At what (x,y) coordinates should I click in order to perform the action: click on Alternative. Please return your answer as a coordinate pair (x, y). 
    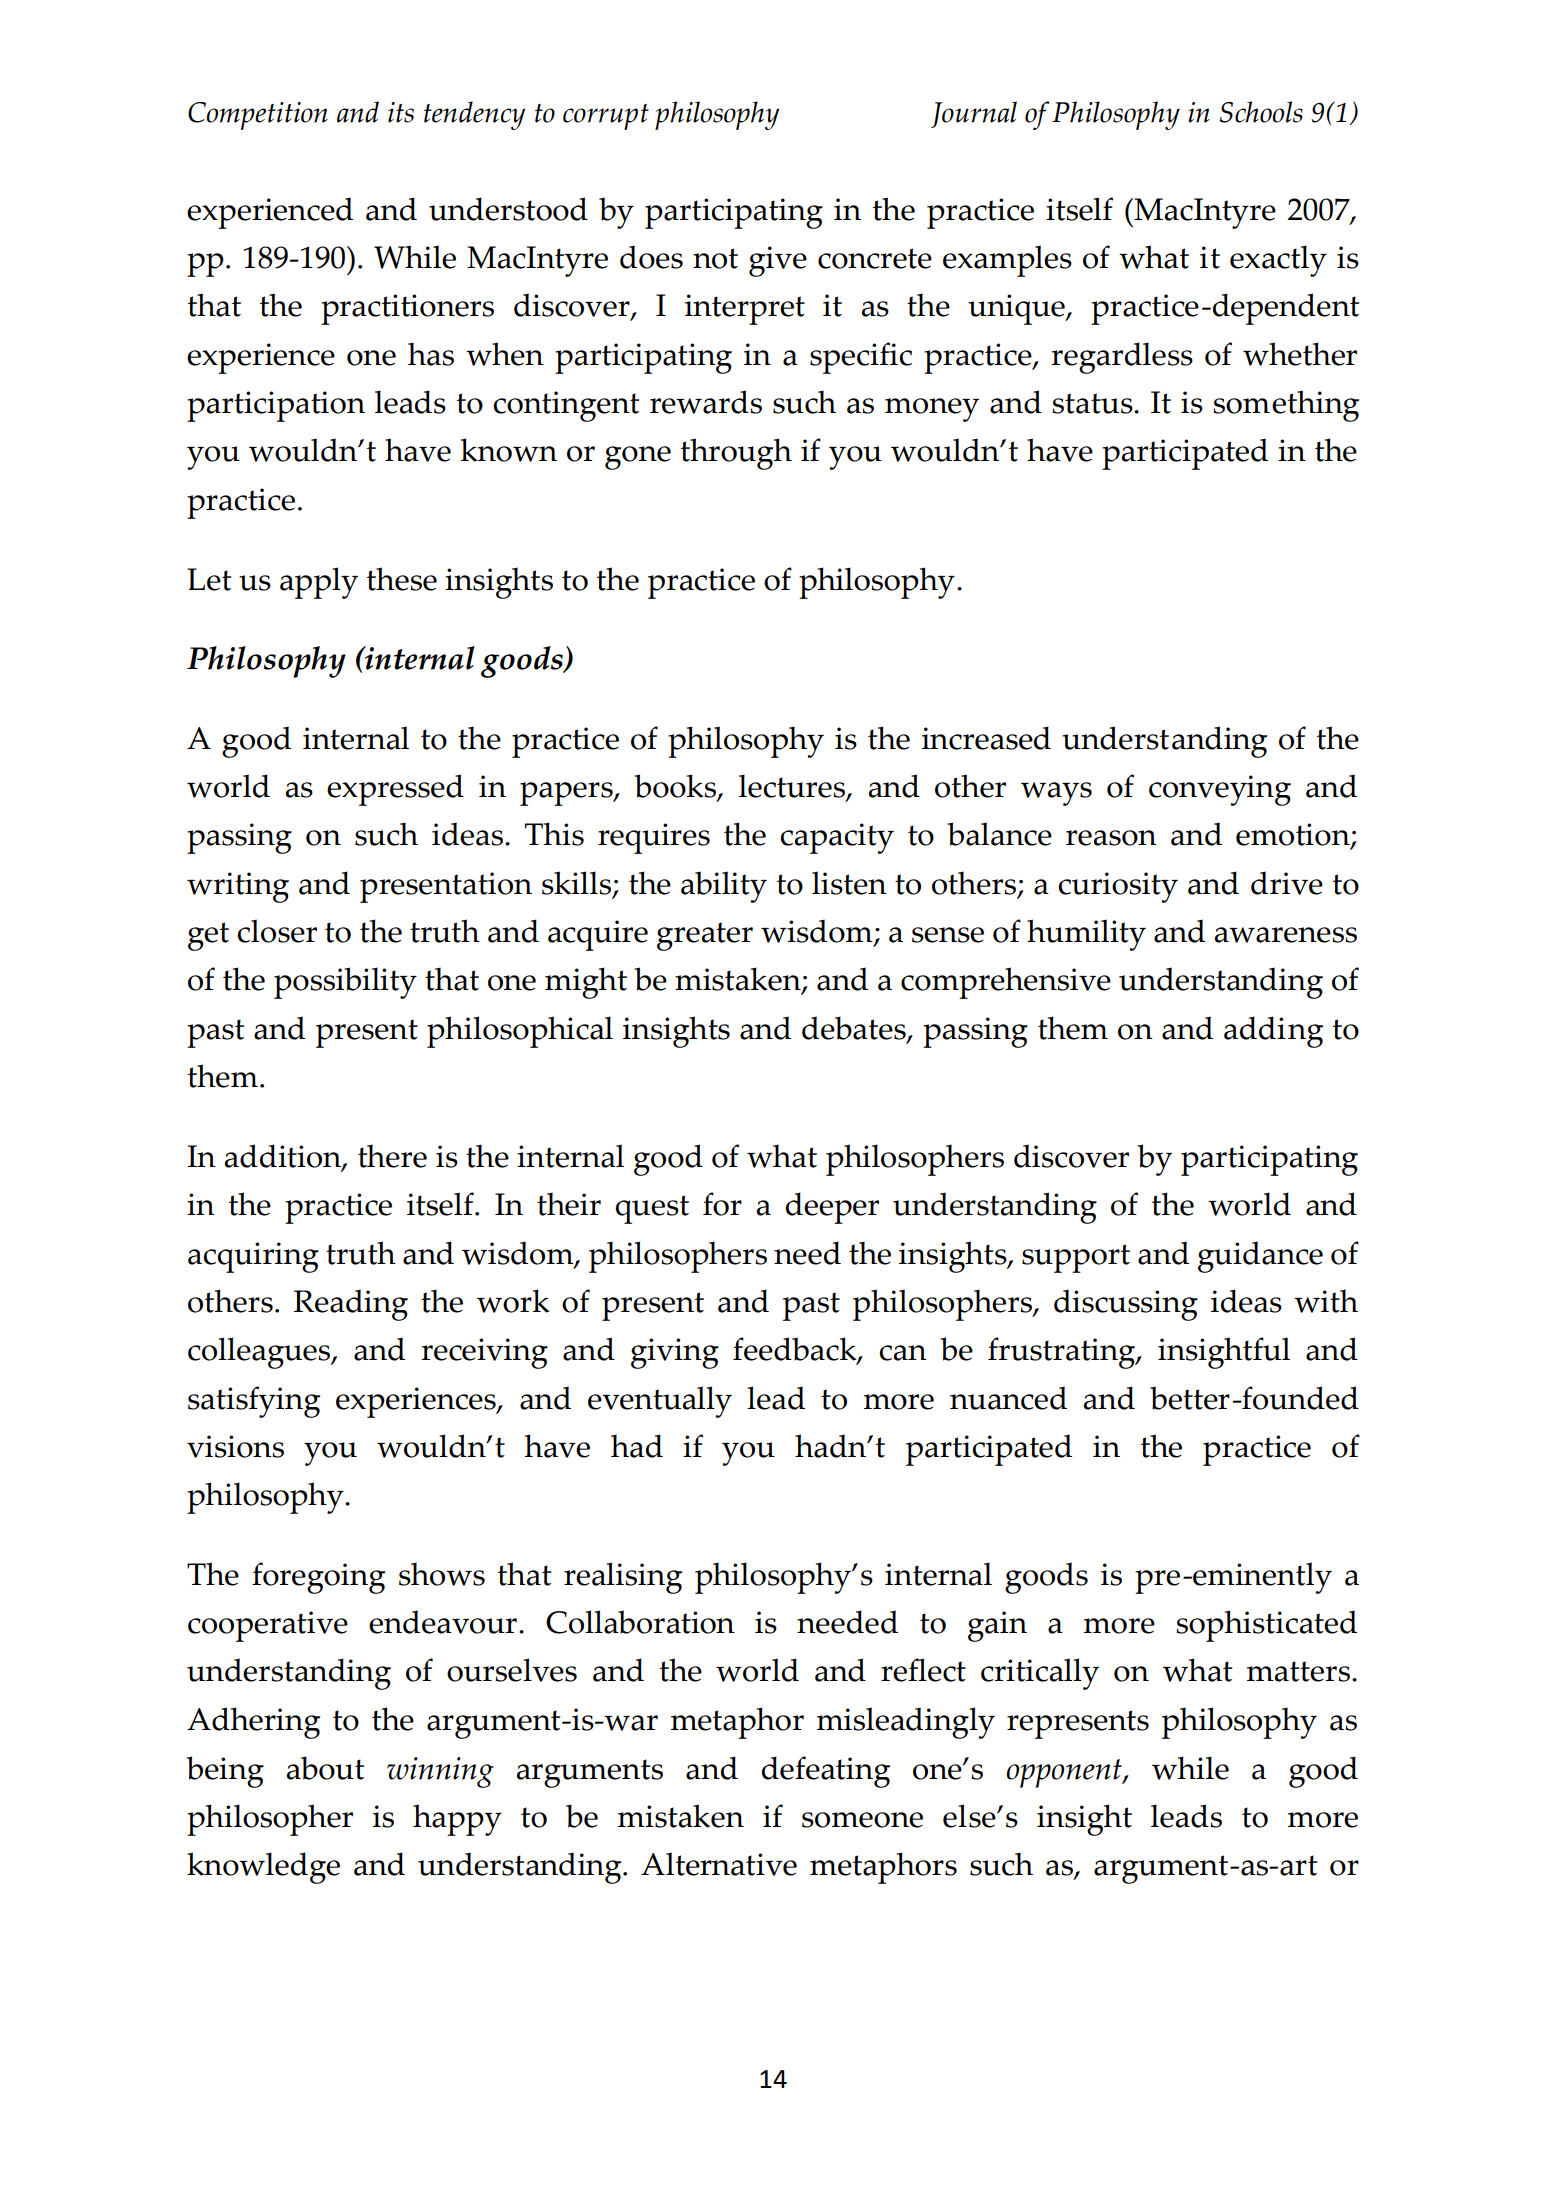
    Looking at the image, I should click on (719, 1864).
